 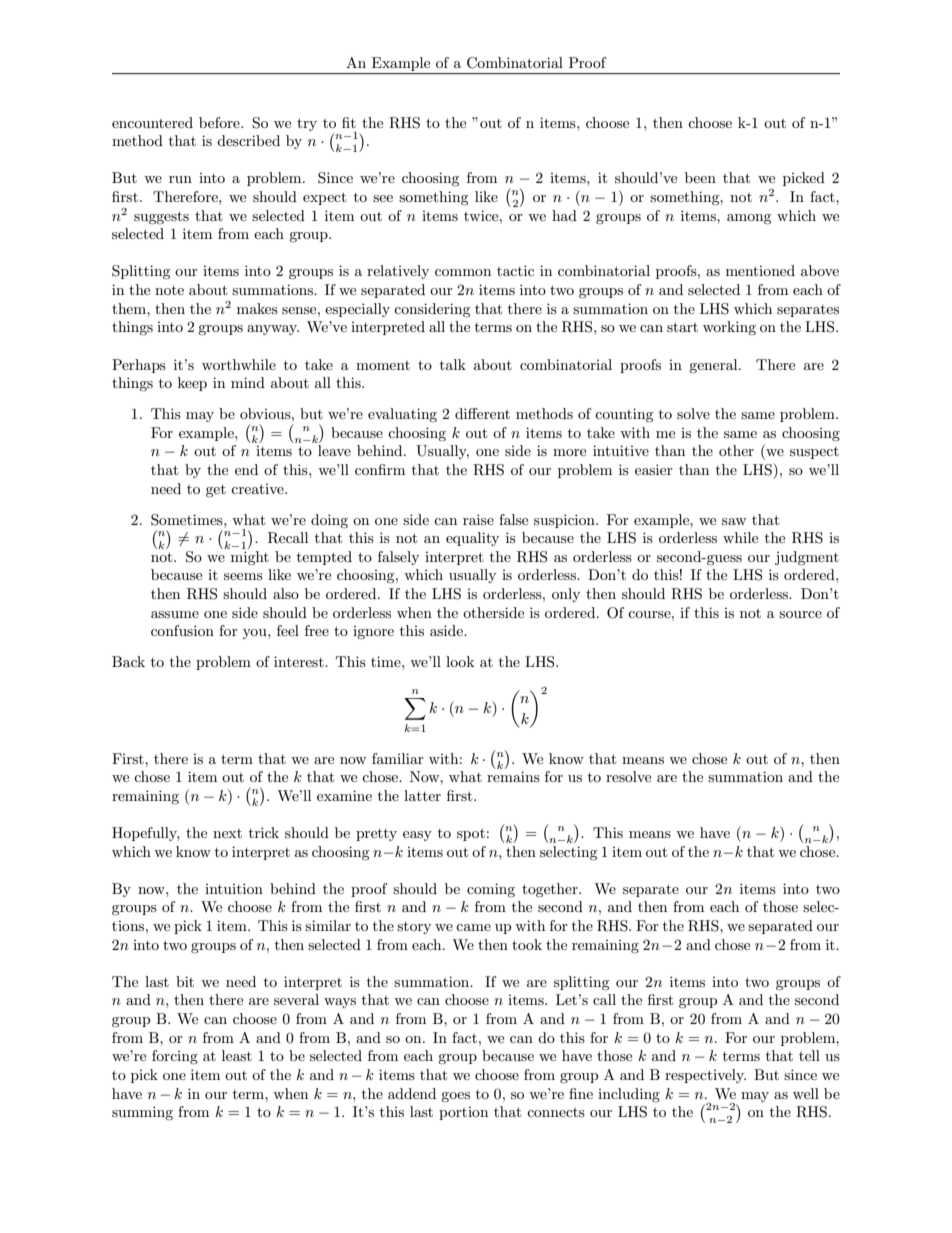 I want to click on source, so click(x=800, y=614).
